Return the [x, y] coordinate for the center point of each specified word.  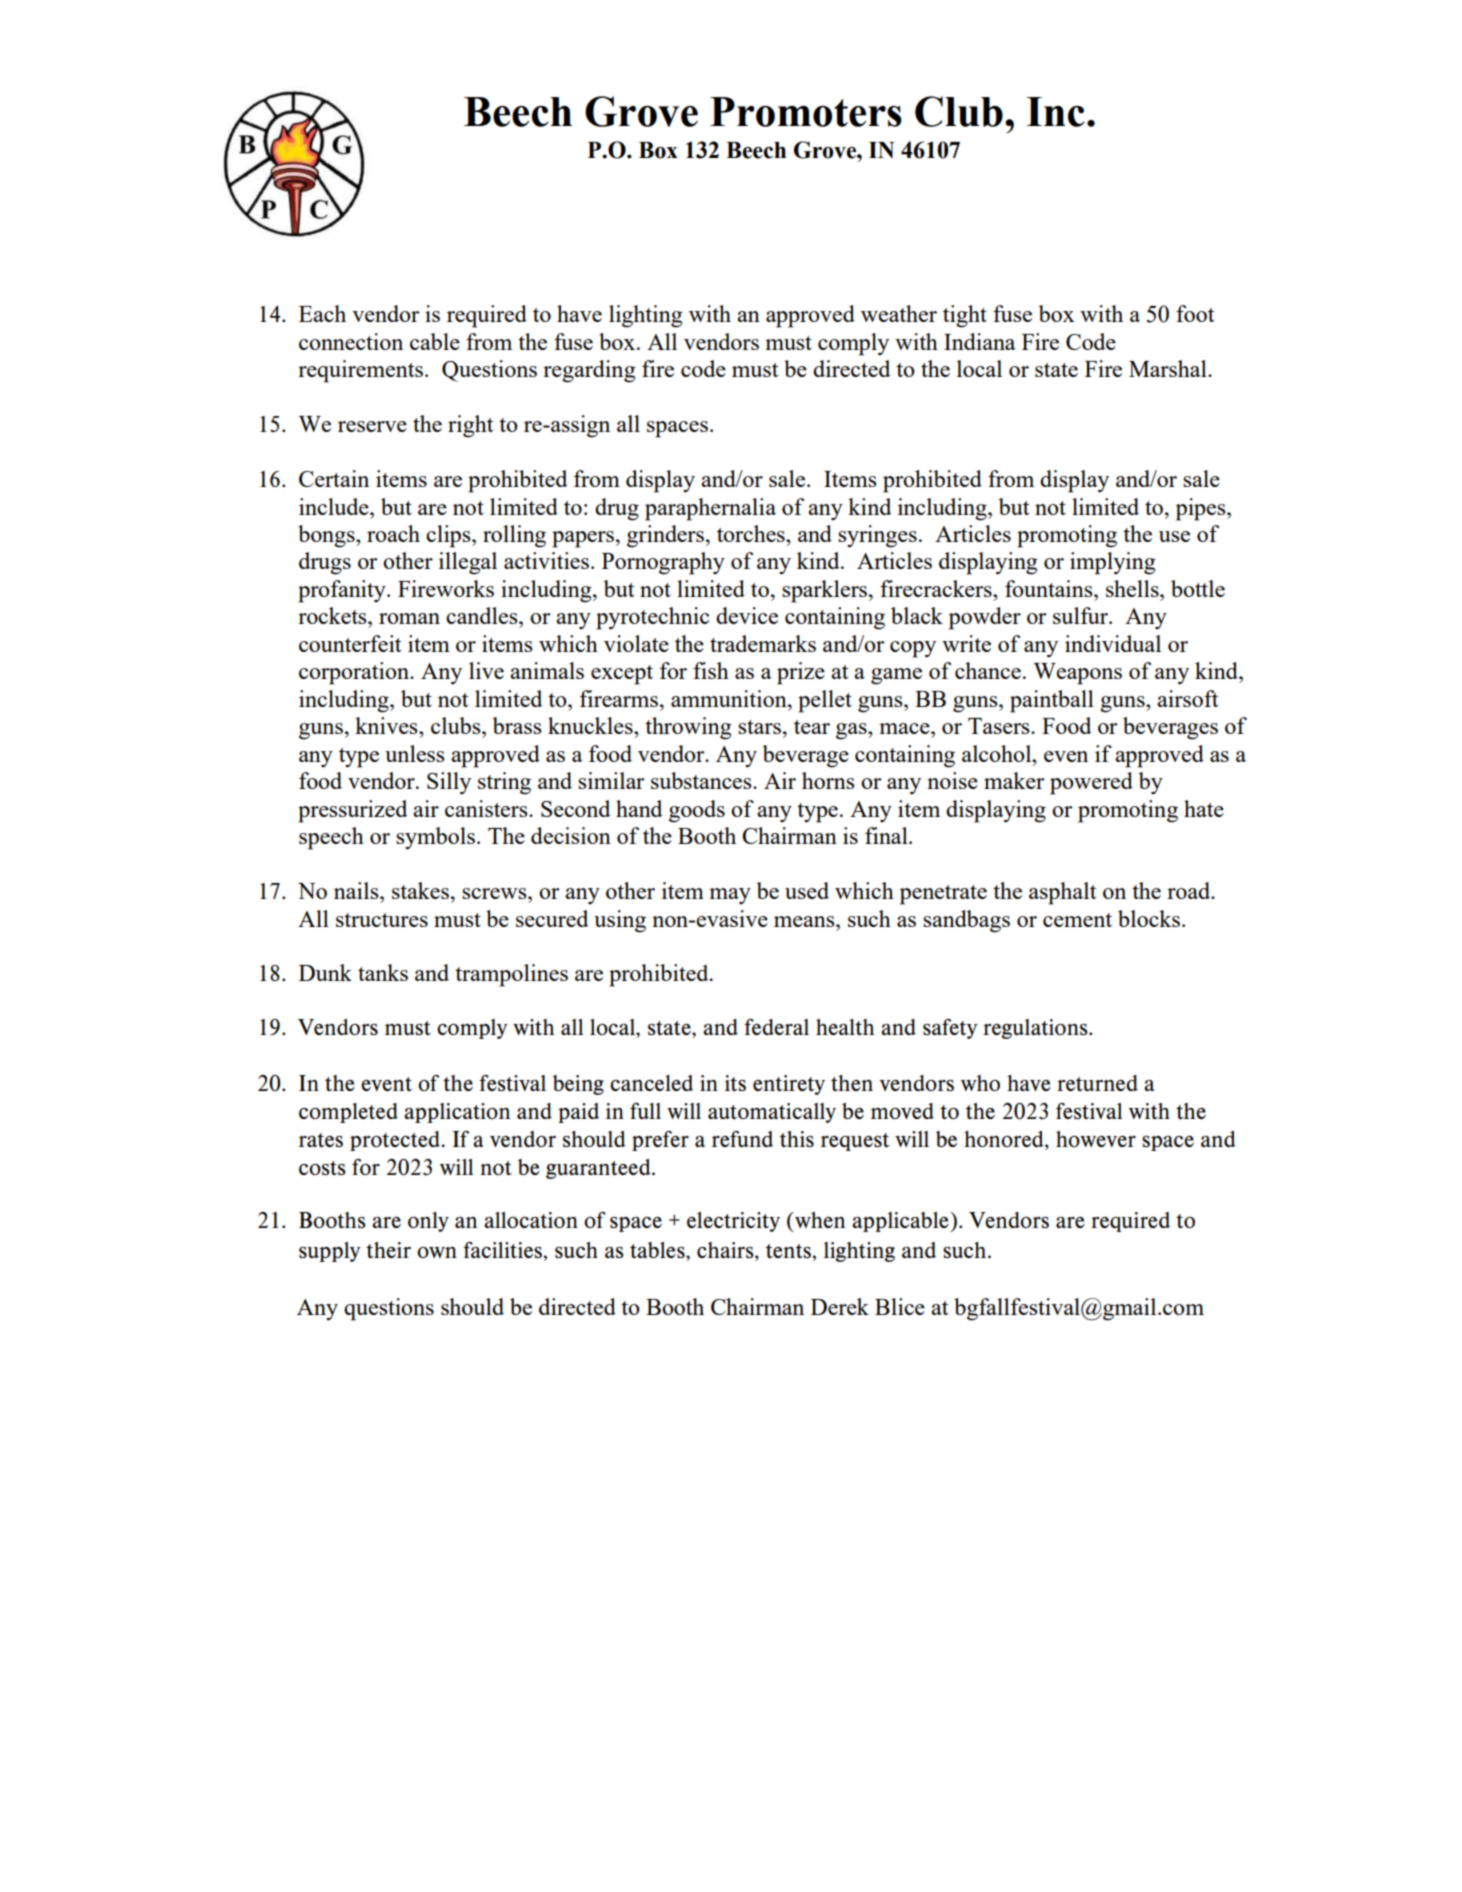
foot [1195, 313]
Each [322, 313]
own [437, 1252]
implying [1113, 563]
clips [449, 536]
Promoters [806, 112]
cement [1077, 920]
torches [752, 533]
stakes [420, 890]
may [730, 896]
